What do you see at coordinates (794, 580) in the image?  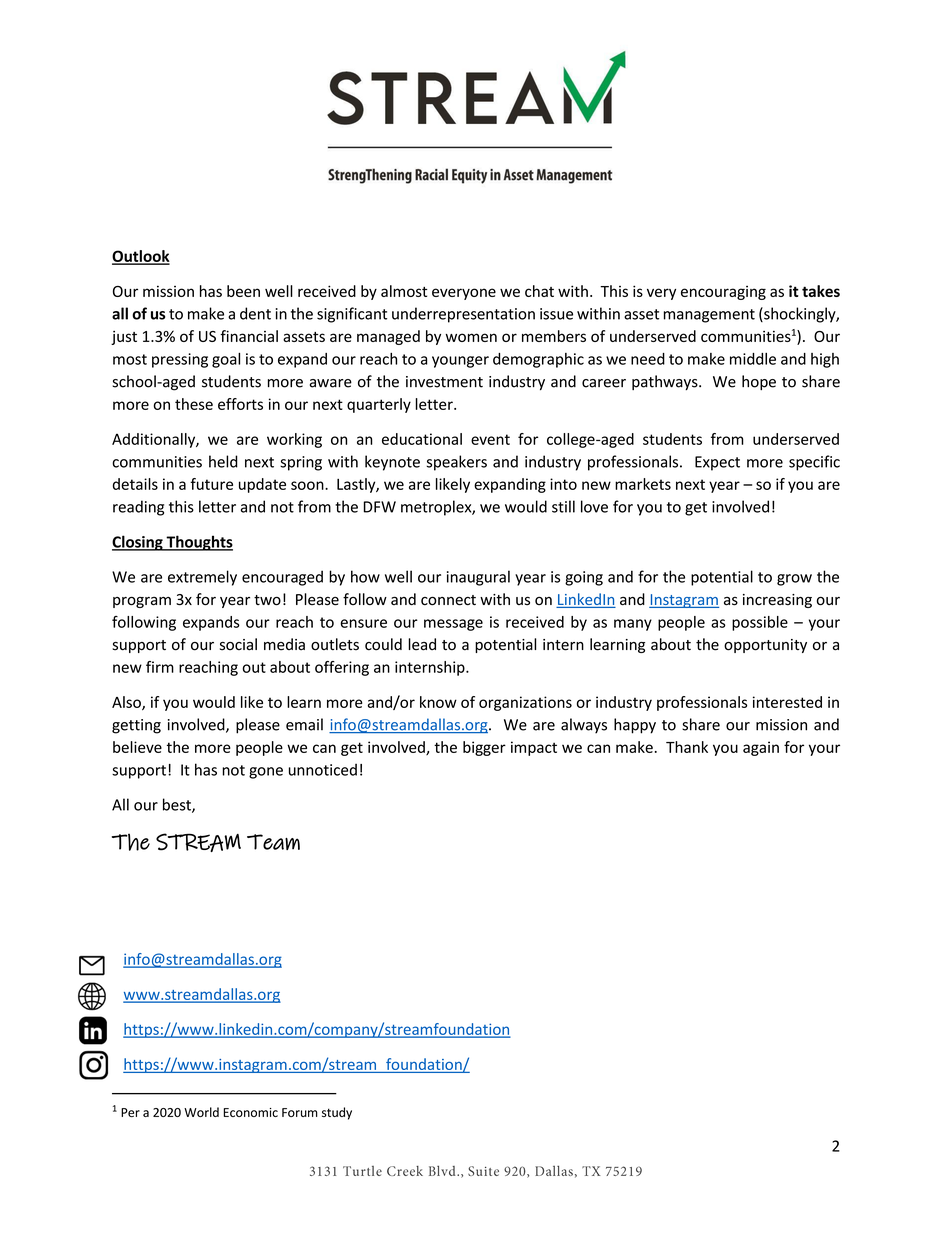 I see `grow` at bounding box center [794, 580].
